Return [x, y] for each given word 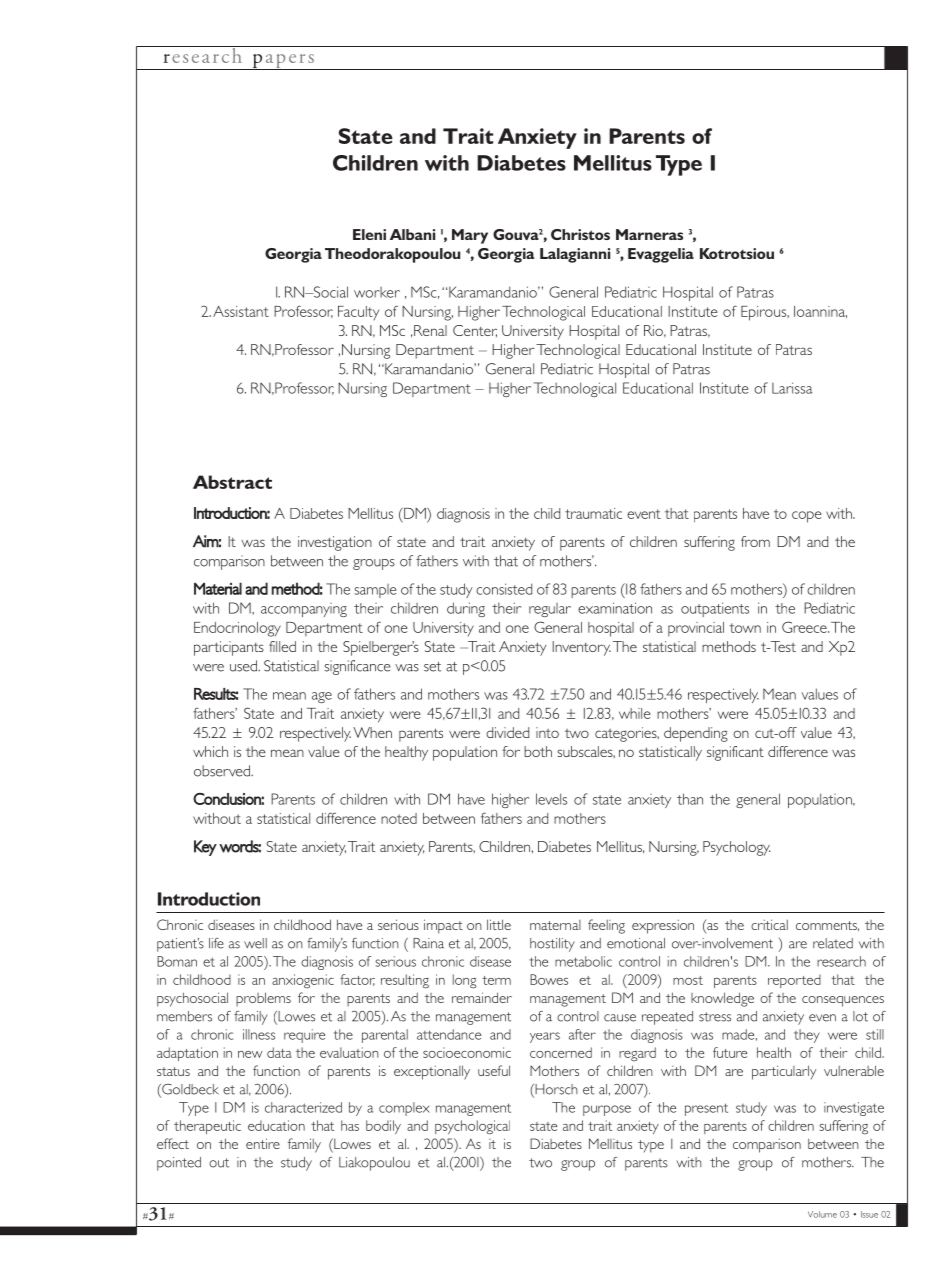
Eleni [369, 234]
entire [263, 1143]
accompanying [304, 610]
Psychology [736, 848]
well [255, 943]
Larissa [792, 388]
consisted [504, 589]
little [499, 924]
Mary [470, 236]
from [755, 541]
